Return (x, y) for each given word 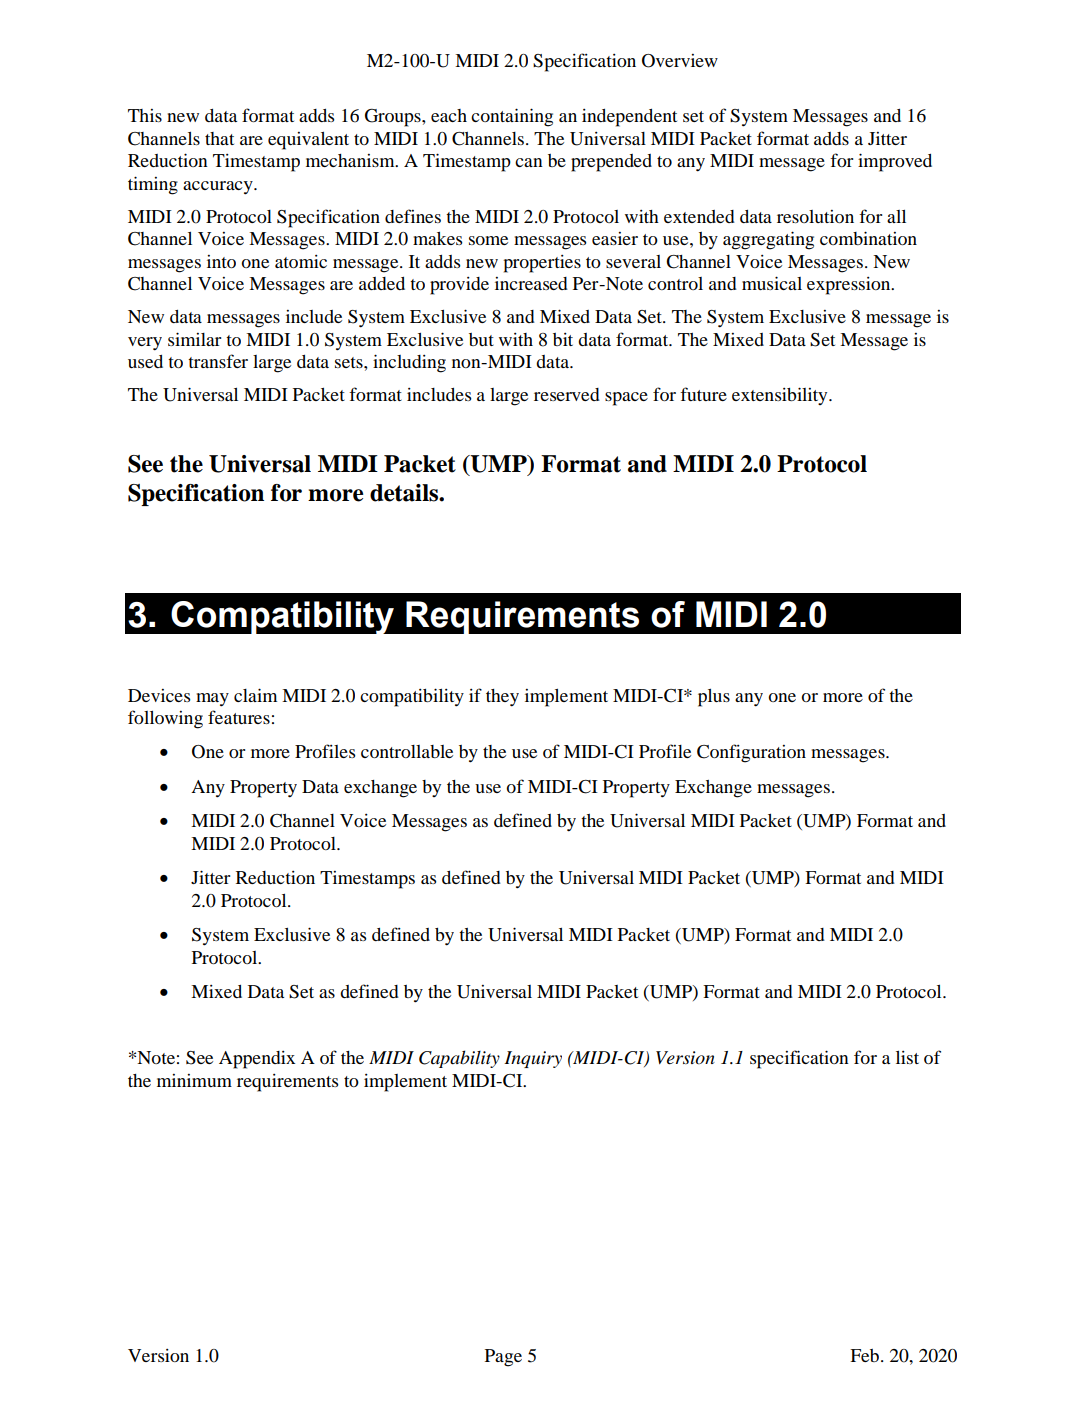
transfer (218, 361)
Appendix (257, 1060)
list (907, 1057)
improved (895, 162)
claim (255, 695)
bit (563, 339)
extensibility (781, 396)
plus (714, 698)
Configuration (751, 753)
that (219, 138)
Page (503, 1358)
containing (512, 117)
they (502, 698)
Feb (866, 1355)
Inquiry (533, 1059)
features (239, 717)
